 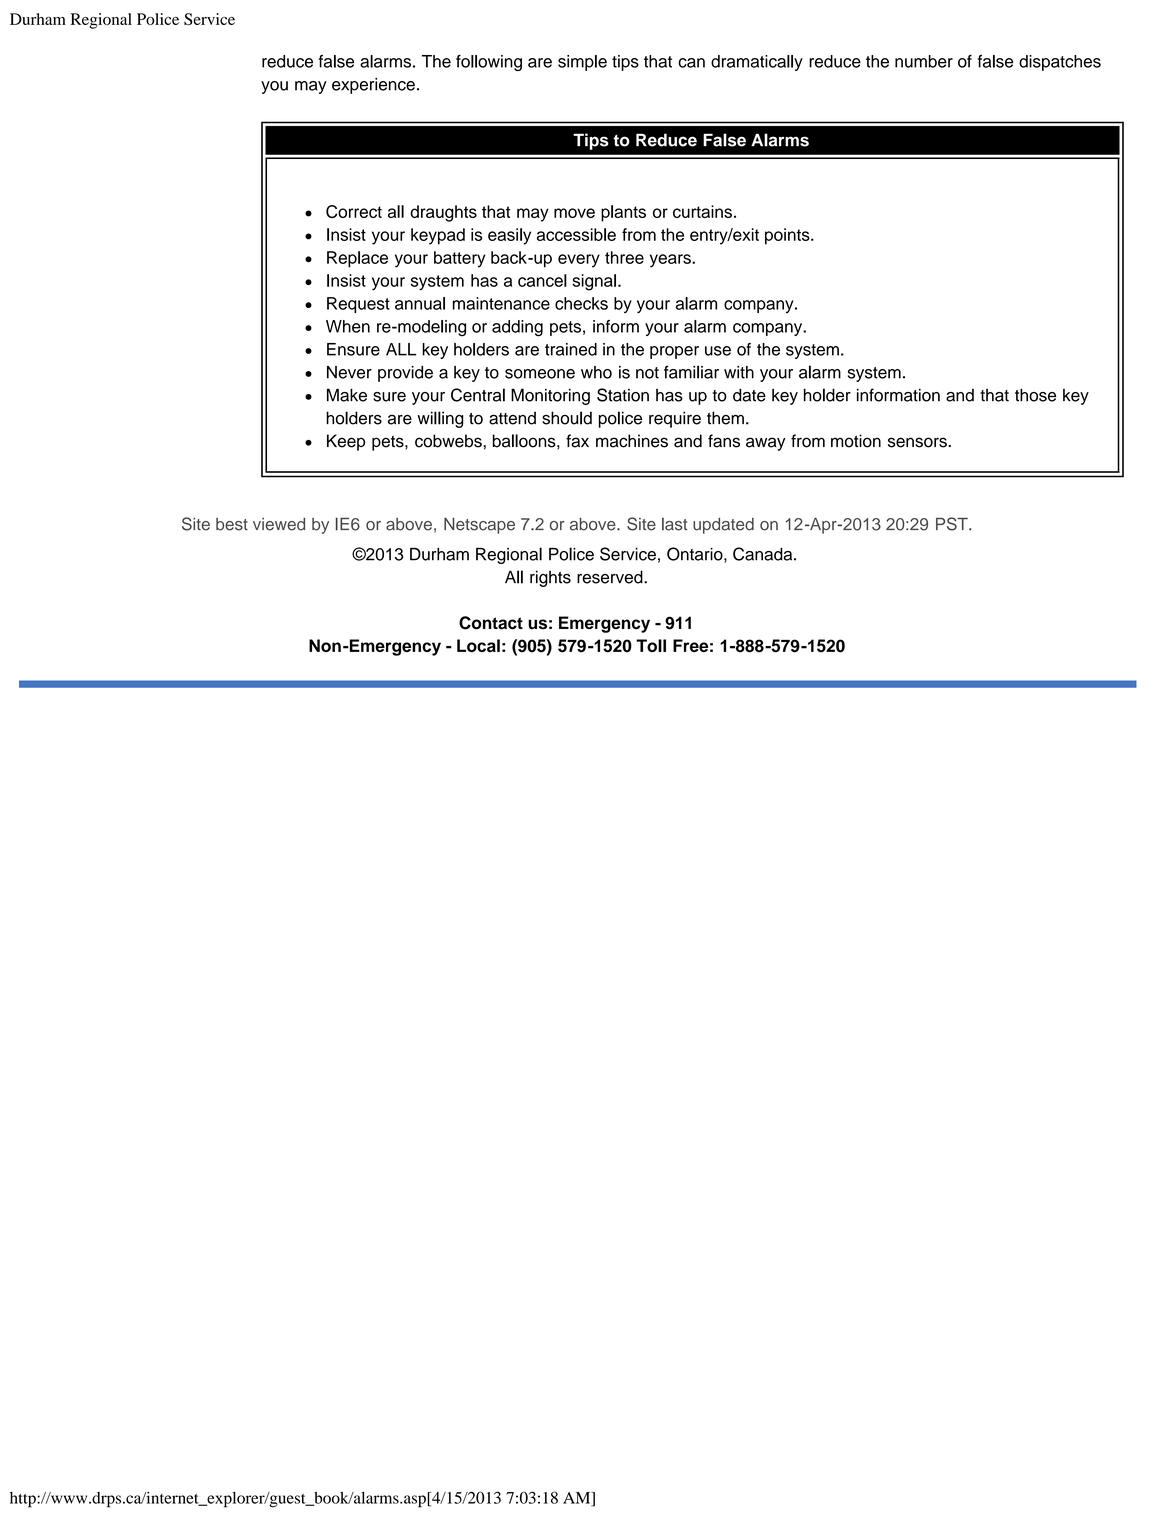 I want to click on Never, so click(x=349, y=372).
